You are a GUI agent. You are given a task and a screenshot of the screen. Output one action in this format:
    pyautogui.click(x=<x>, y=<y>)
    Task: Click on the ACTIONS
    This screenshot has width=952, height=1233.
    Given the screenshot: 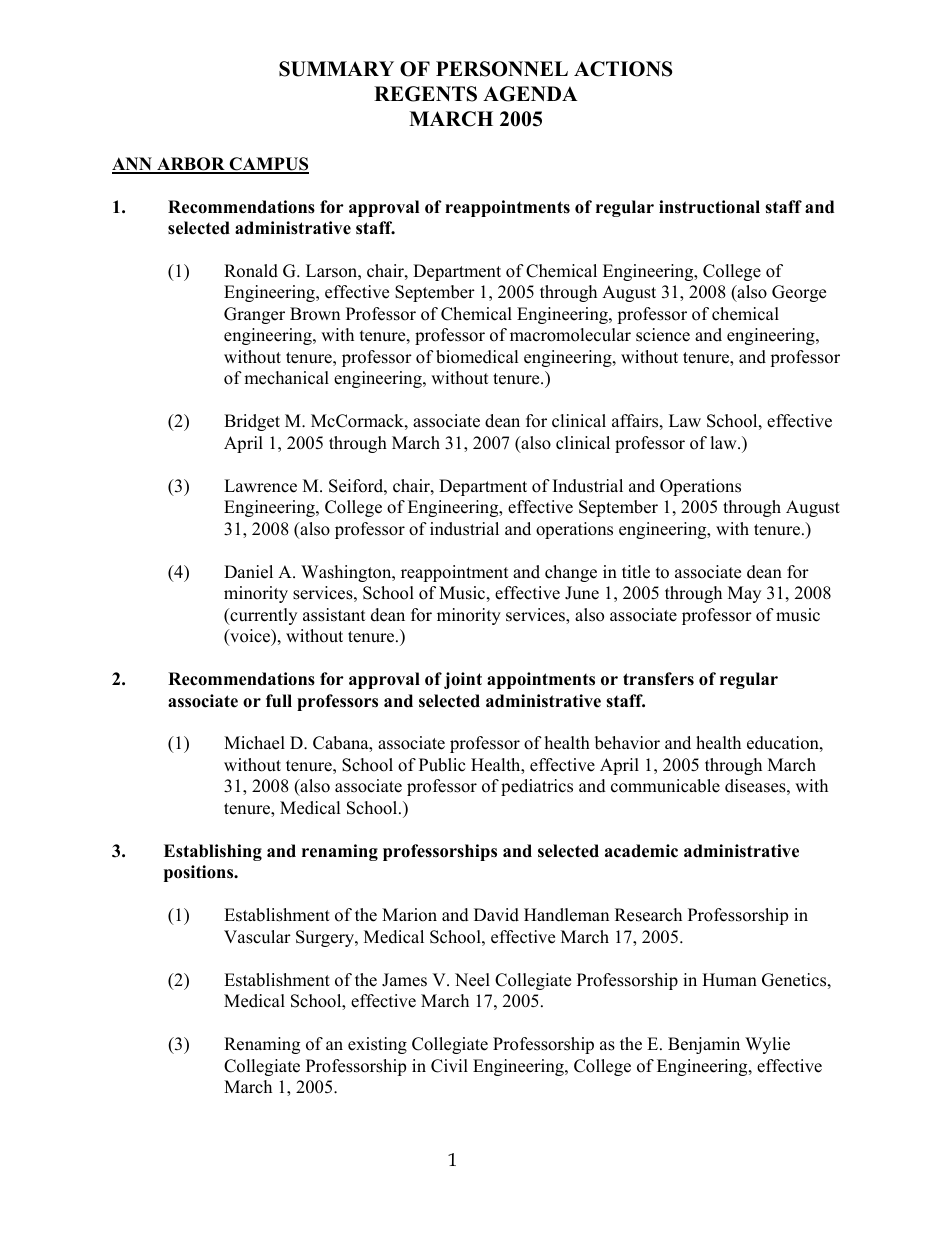 What is the action you would take?
    pyautogui.click(x=623, y=69)
